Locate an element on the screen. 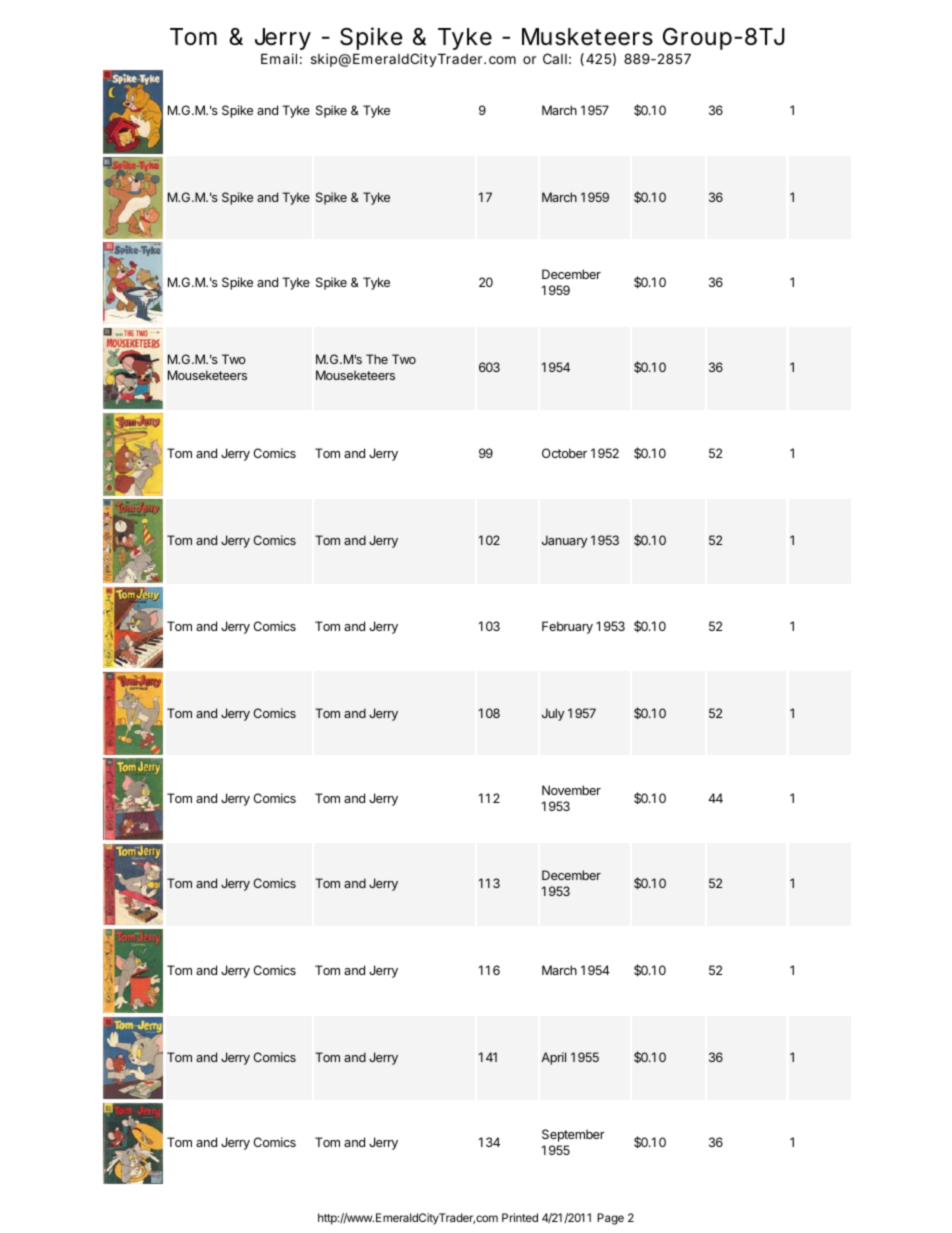 Image resolution: width=952 pixels, height=1233 pixels. Printed is located at coordinates (520, 1217).
